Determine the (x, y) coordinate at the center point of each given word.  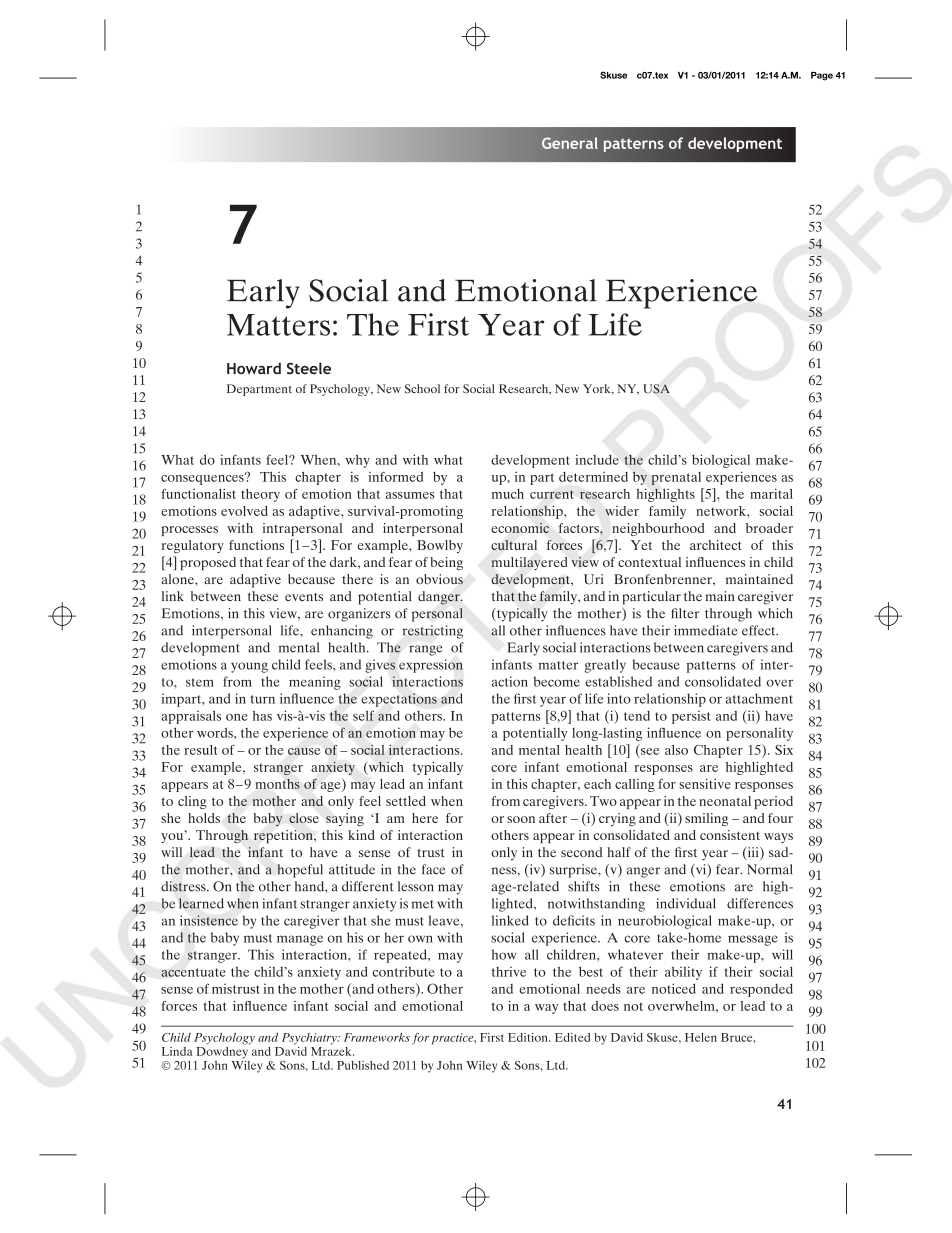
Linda (177, 1051)
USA (656, 389)
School (422, 389)
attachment (759, 698)
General (570, 143)
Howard (254, 368)
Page (822, 76)
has (262, 715)
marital (771, 493)
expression (431, 666)
